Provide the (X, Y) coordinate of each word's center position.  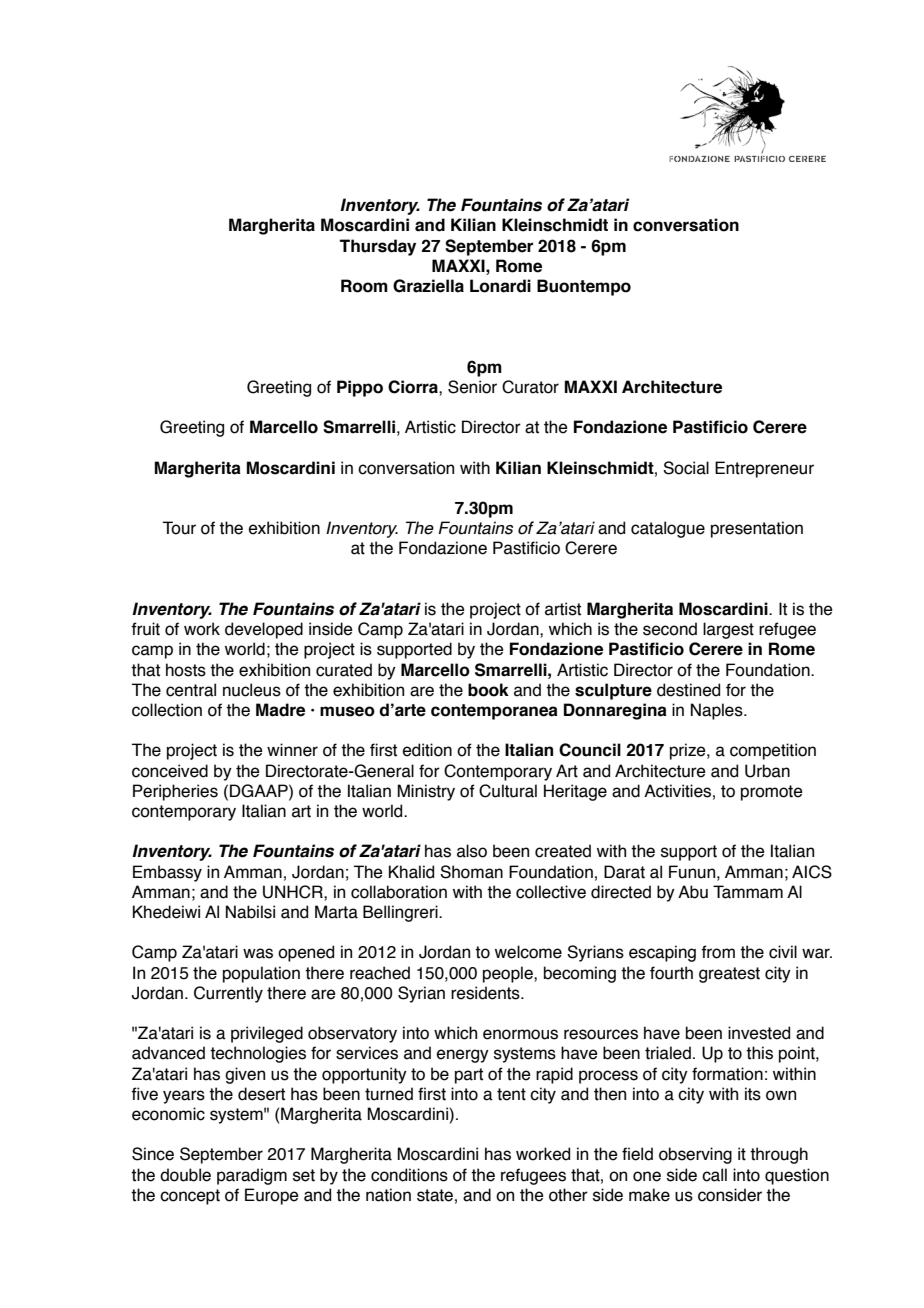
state (435, 1195)
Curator (530, 387)
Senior (472, 387)
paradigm (252, 1176)
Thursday (378, 247)
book (488, 690)
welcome (528, 952)
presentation (757, 529)
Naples (718, 711)
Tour (179, 528)
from (718, 952)
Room (364, 286)
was (258, 953)
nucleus (252, 690)
